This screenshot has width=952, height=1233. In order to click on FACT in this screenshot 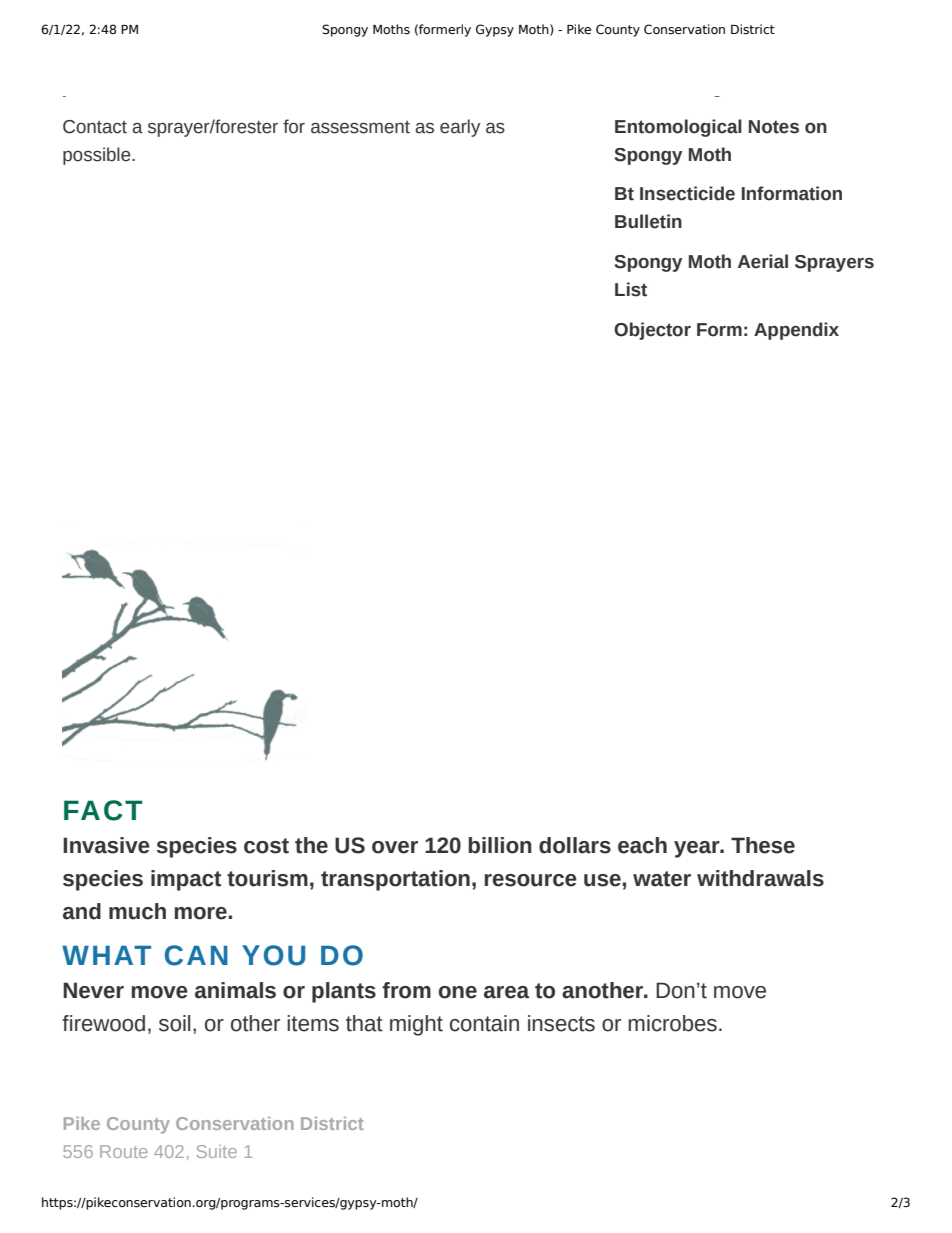, I will do `click(103, 810)`.
